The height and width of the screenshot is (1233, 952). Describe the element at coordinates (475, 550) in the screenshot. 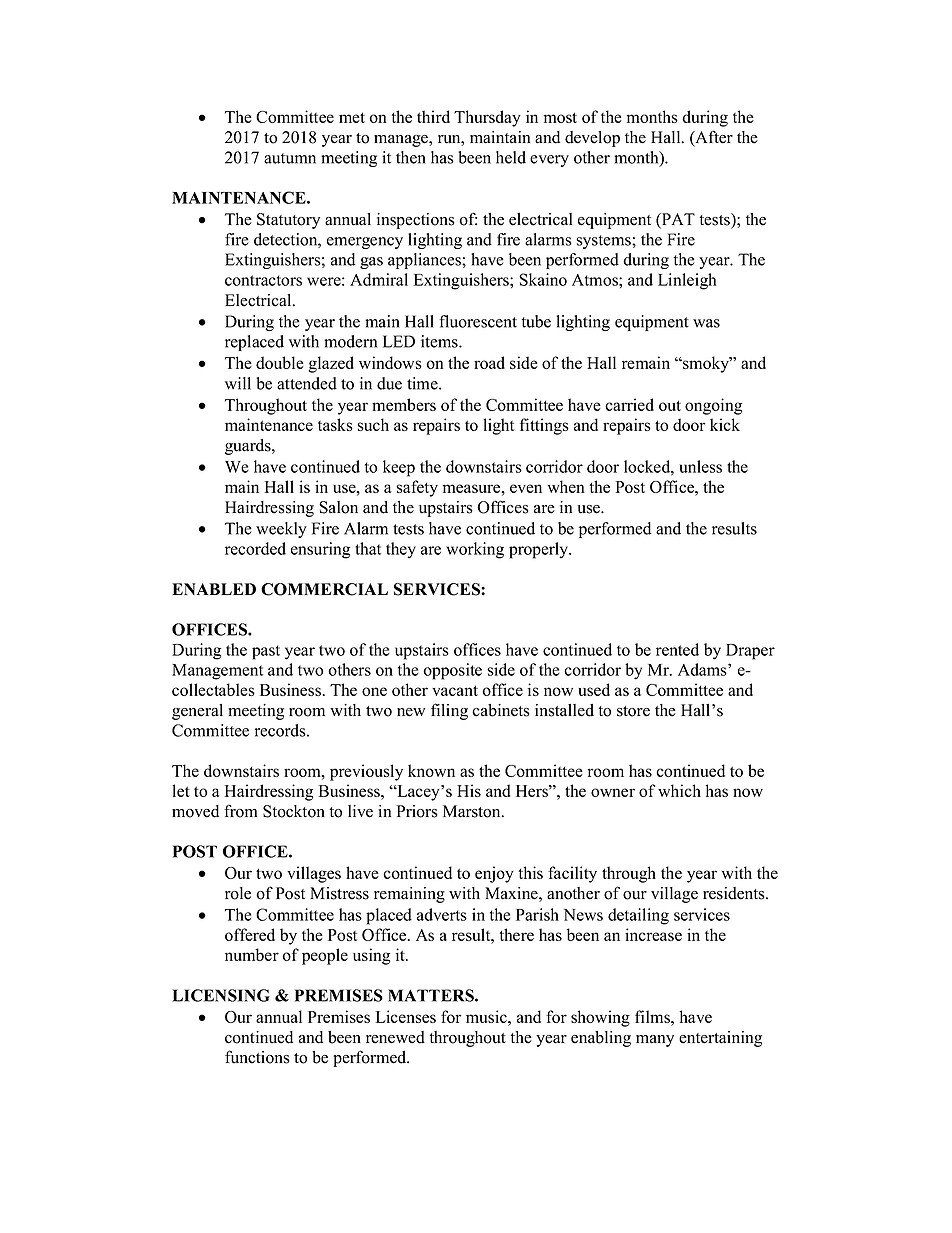

I see `working` at that location.
